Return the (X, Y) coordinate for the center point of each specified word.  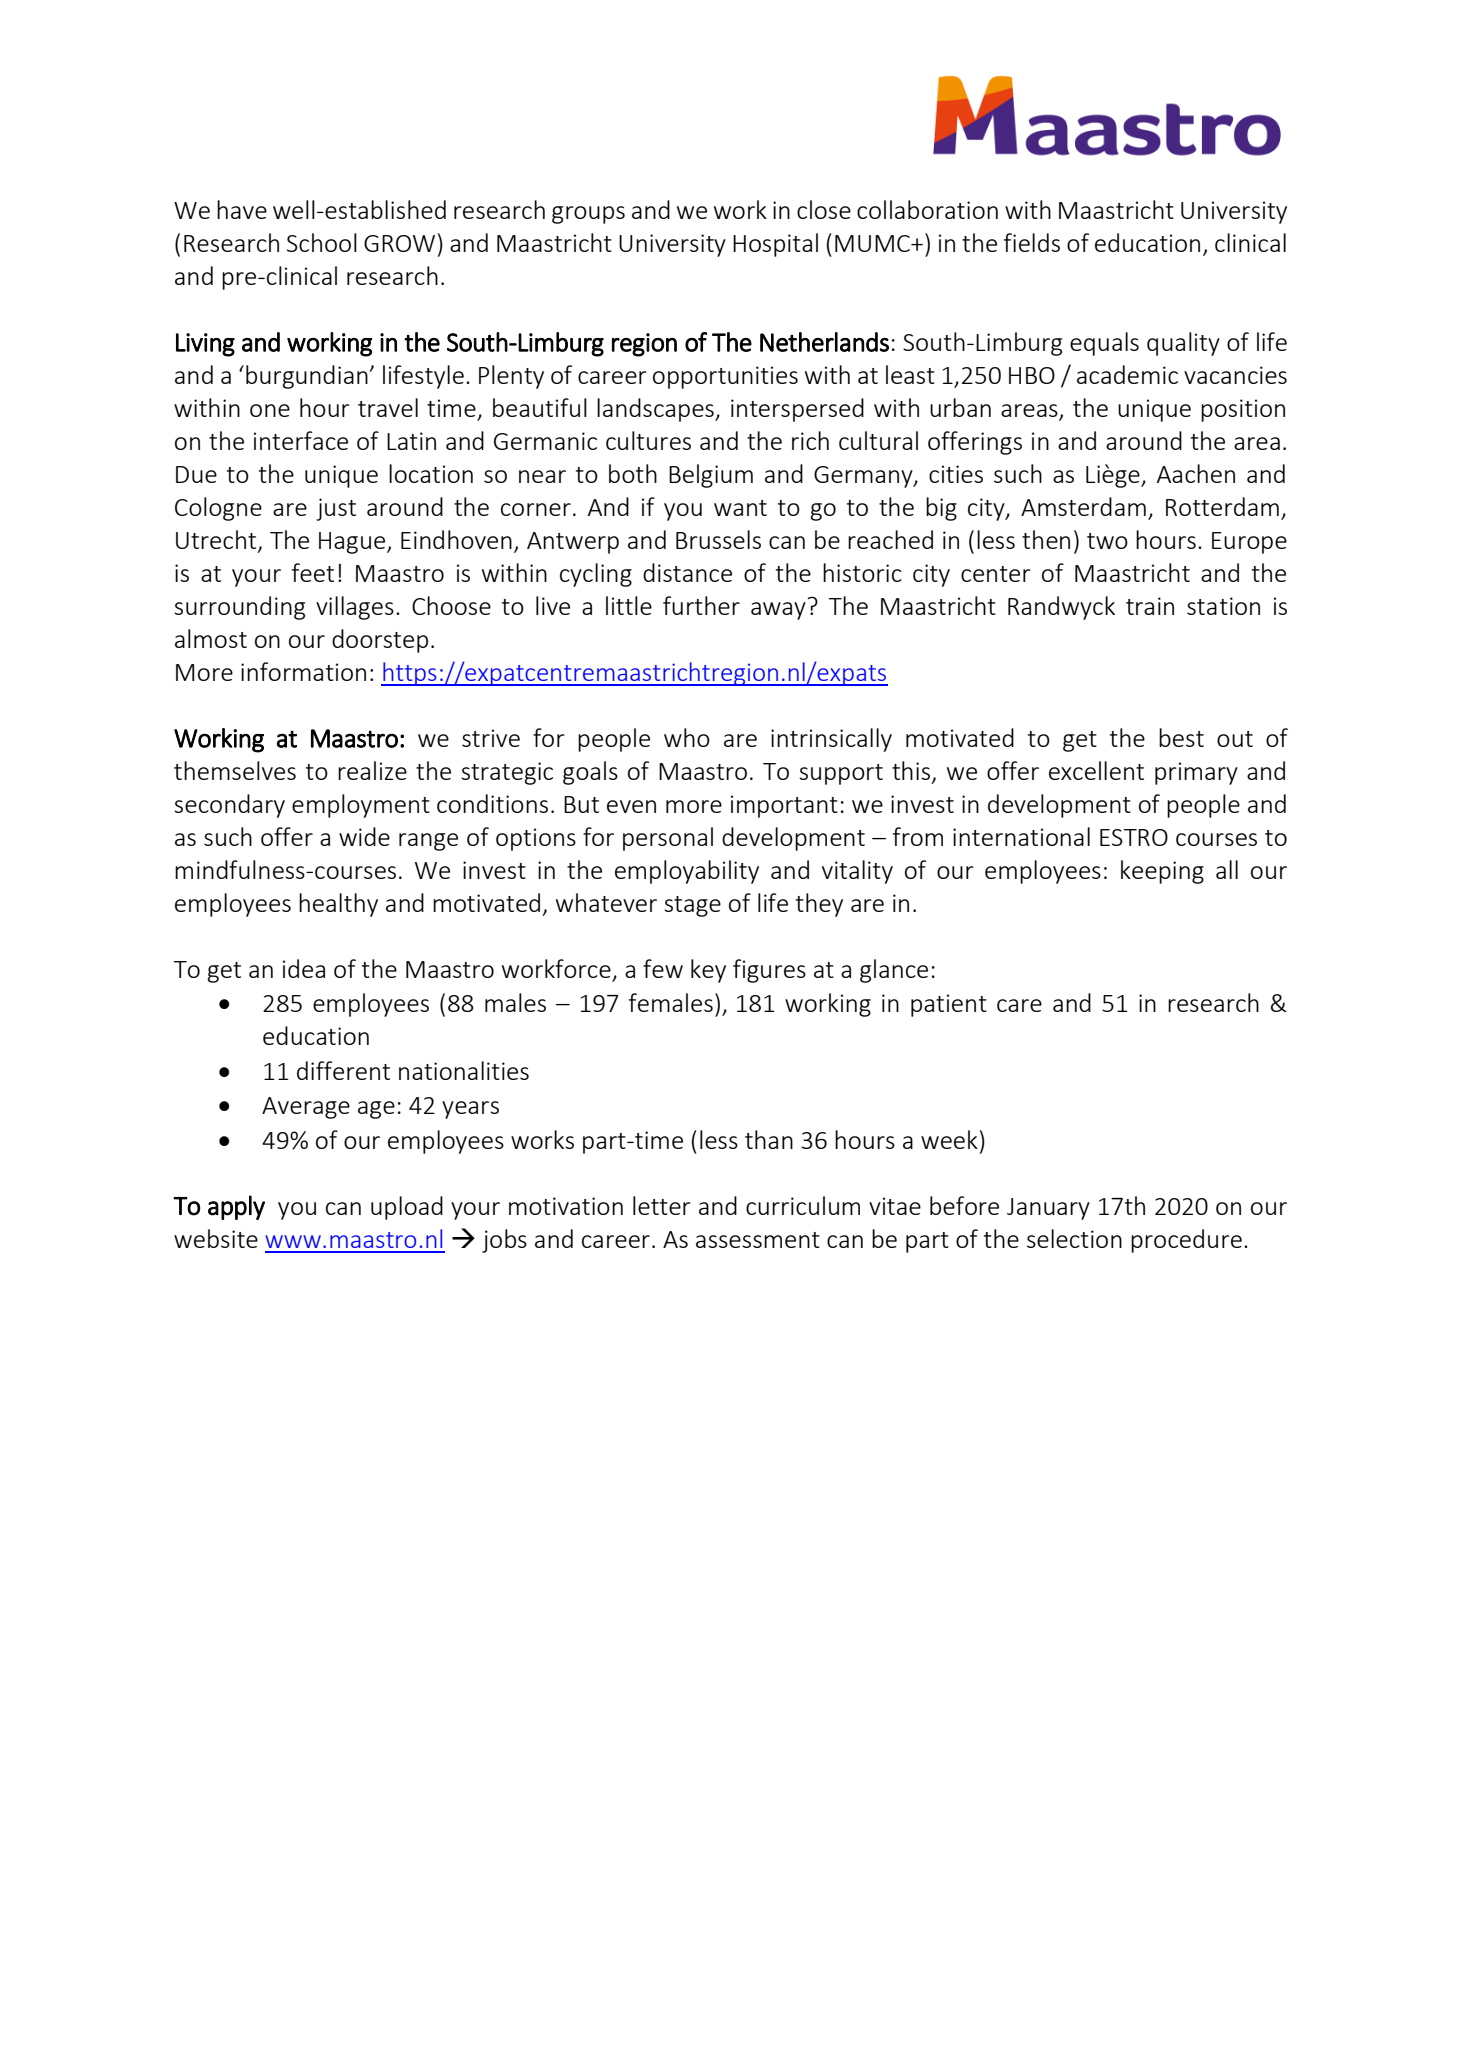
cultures (648, 440)
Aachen (1196, 473)
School (322, 242)
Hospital (775, 245)
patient (949, 1005)
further (701, 605)
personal (668, 839)
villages (355, 608)
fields (1032, 242)
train (1150, 606)
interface (301, 440)
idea (304, 968)
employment (361, 806)
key (708, 971)
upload (407, 1208)
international (1021, 836)
